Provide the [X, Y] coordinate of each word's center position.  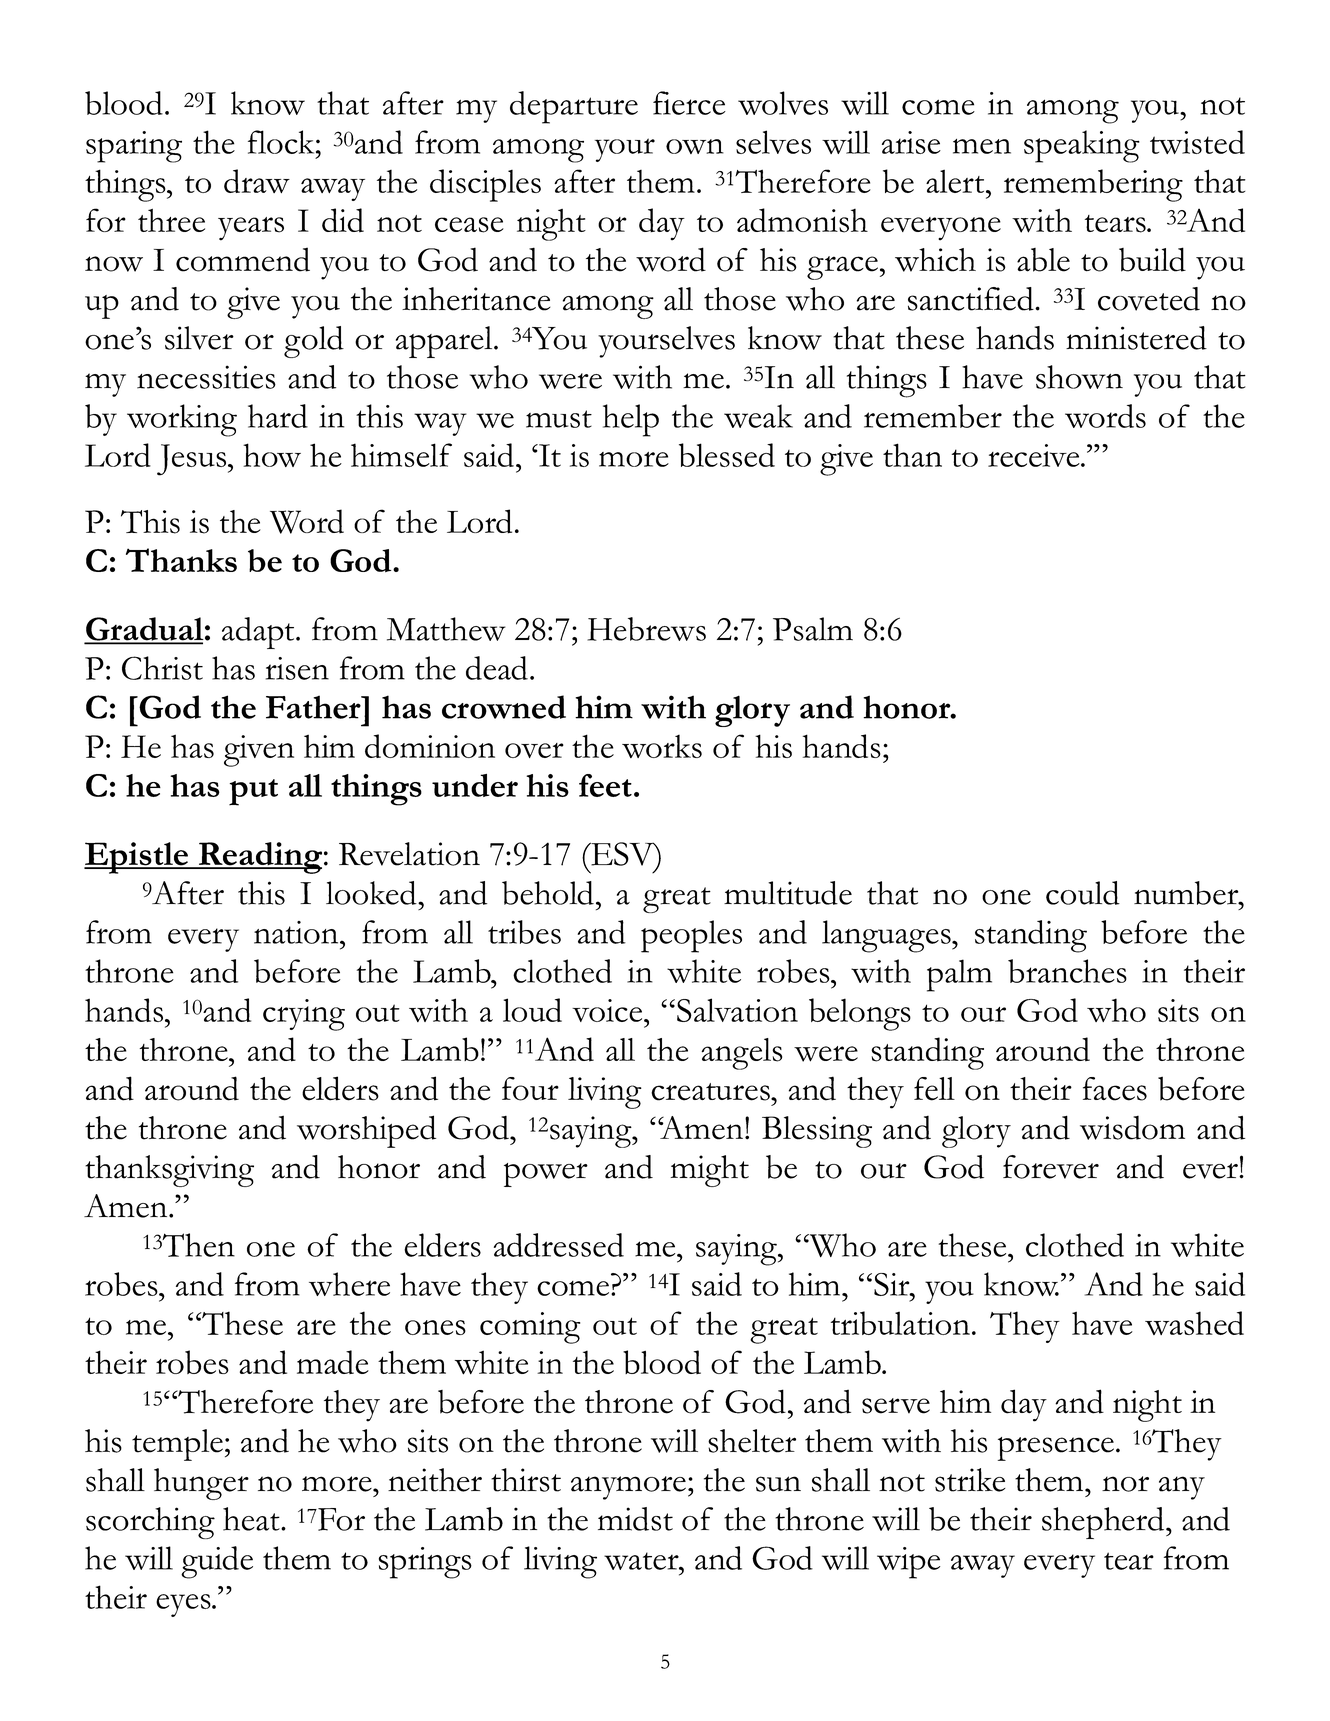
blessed [727, 455]
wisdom [1132, 1128]
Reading [259, 858]
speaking [1082, 146]
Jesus [193, 460]
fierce [689, 103]
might [710, 1171]
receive [1035, 455]
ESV [622, 854]
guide [217, 1562]
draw [257, 181]
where [349, 1284]
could [1083, 893]
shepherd [1103, 1523]
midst [635, 1519]
